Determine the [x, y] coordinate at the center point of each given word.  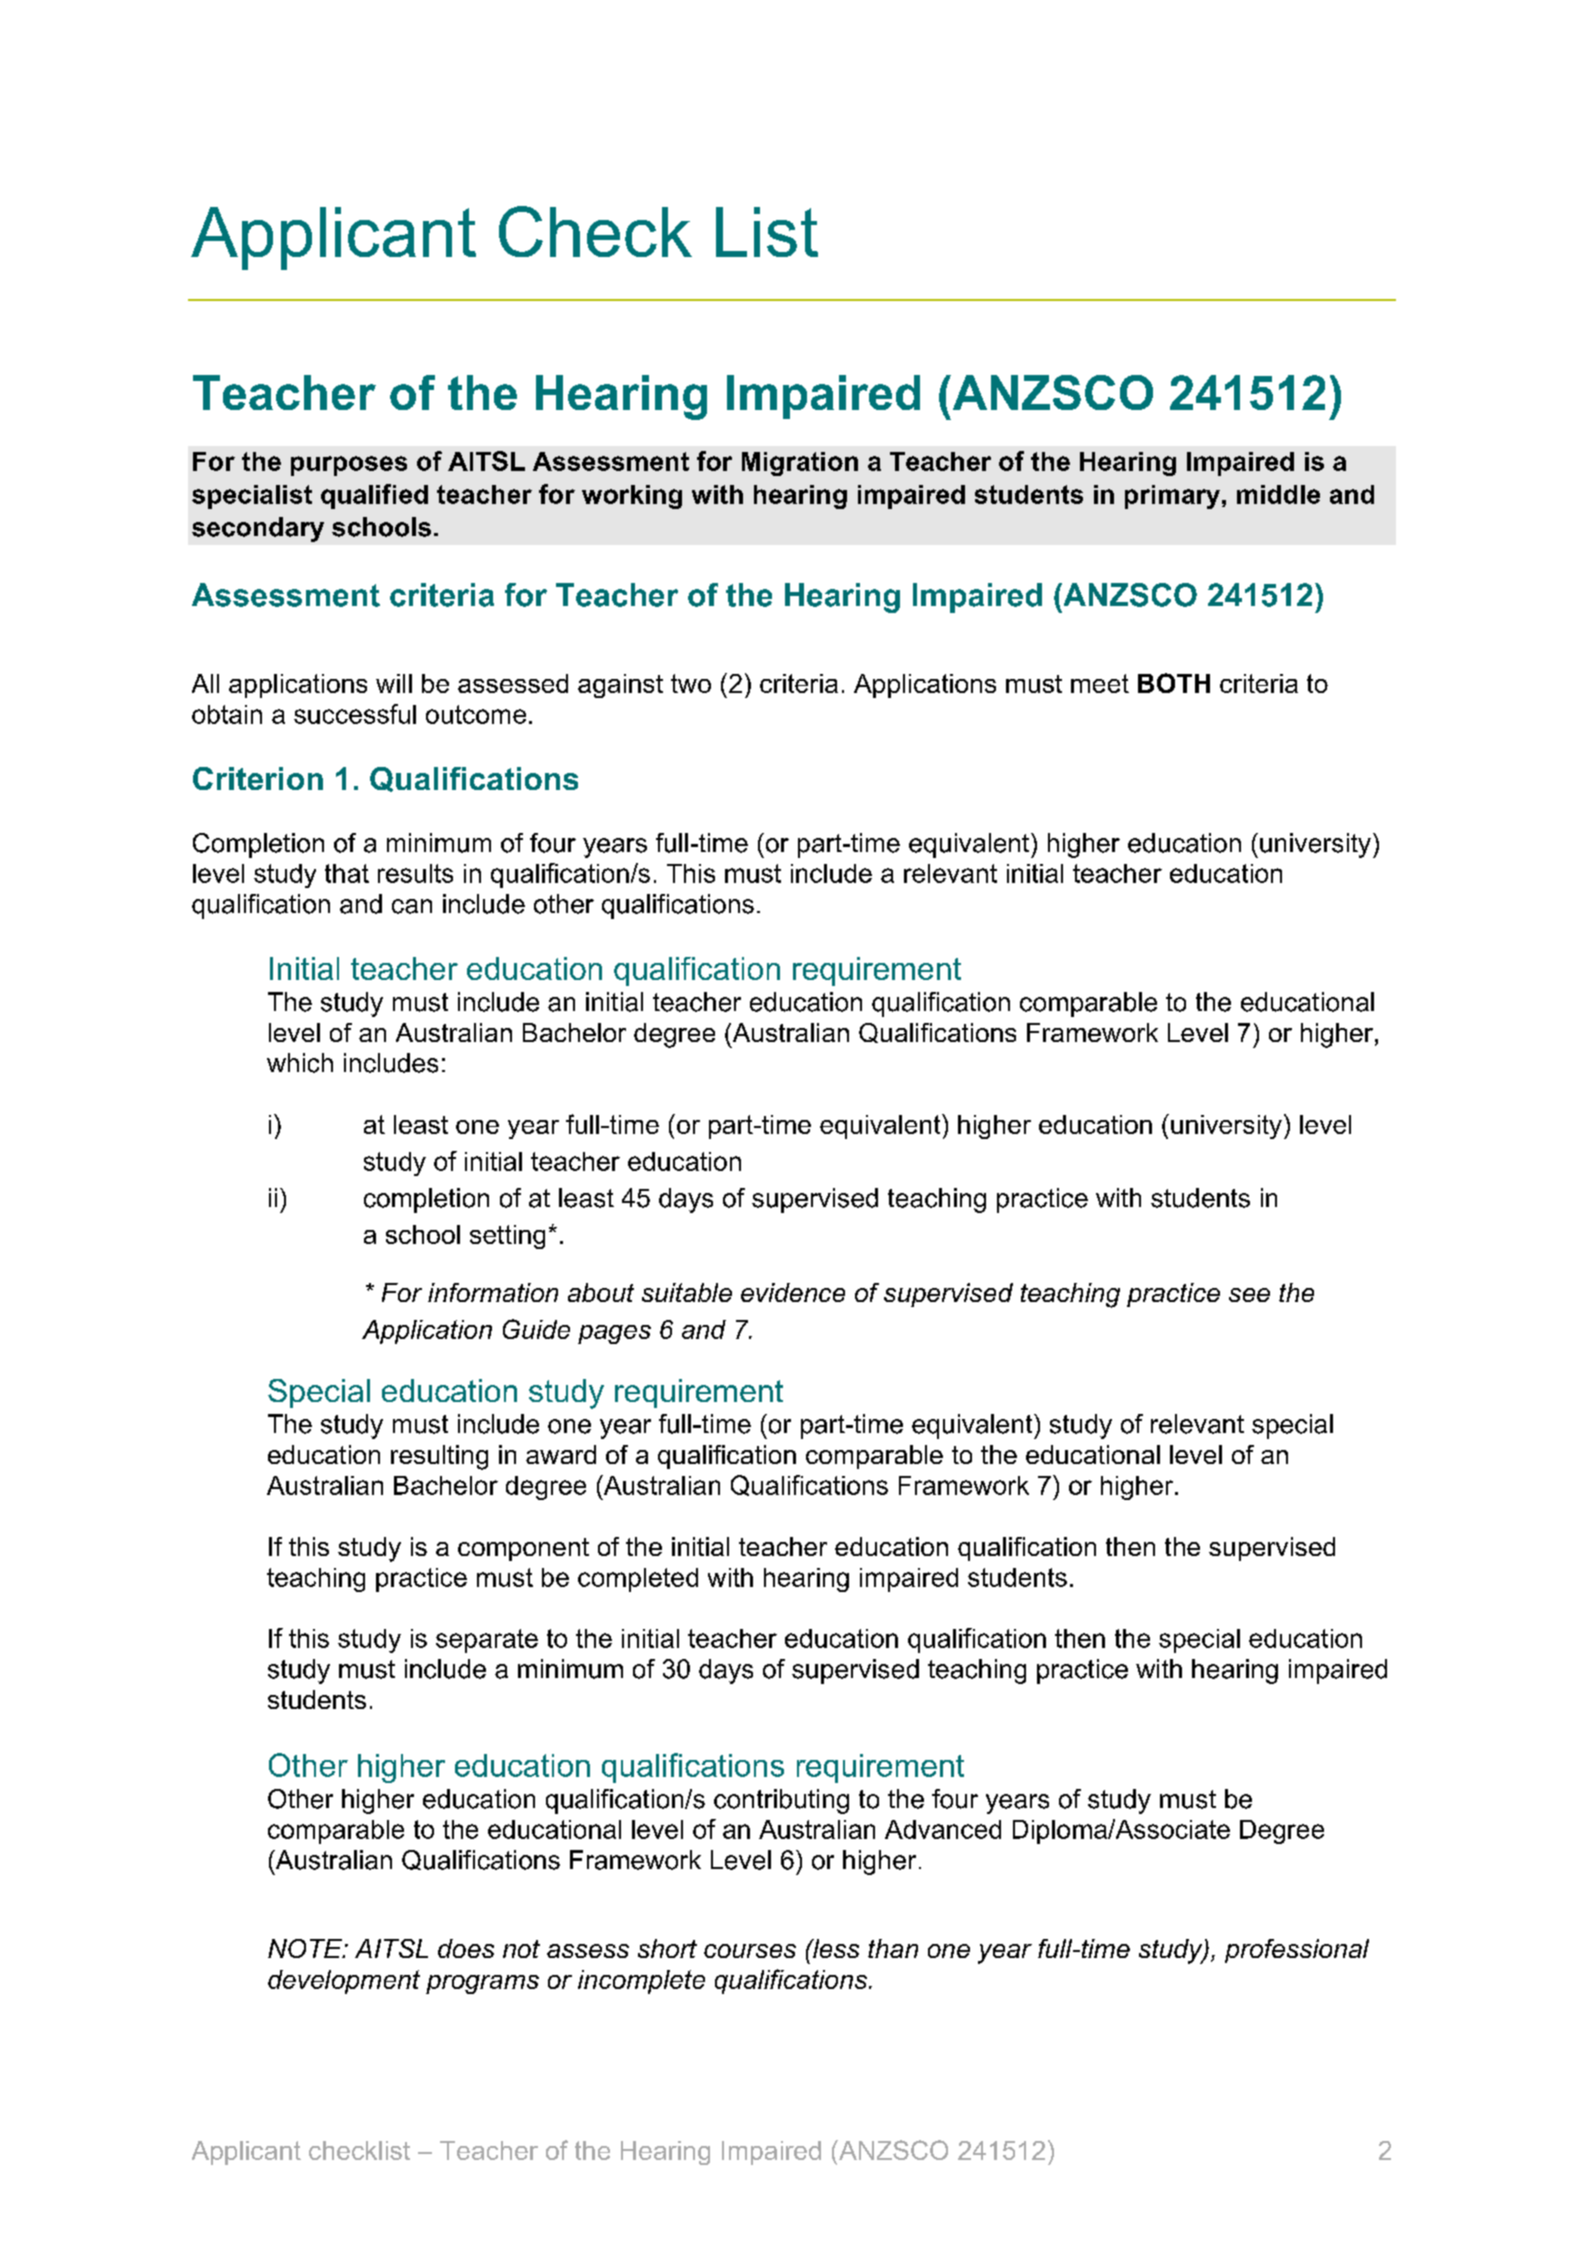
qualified [374, 496]
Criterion [258, 778]
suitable [687, 1292]
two [691, 683]
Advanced [943, 1829]
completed [638, 1580]
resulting [439, 1457]
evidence [793, 1292]
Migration [800, 464]
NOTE [306, 1948]
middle [1278, 494]
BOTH [1174, 683]
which [300, 1063]
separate [487, 1641]
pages [614, 1334]
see [1249, 1295]
